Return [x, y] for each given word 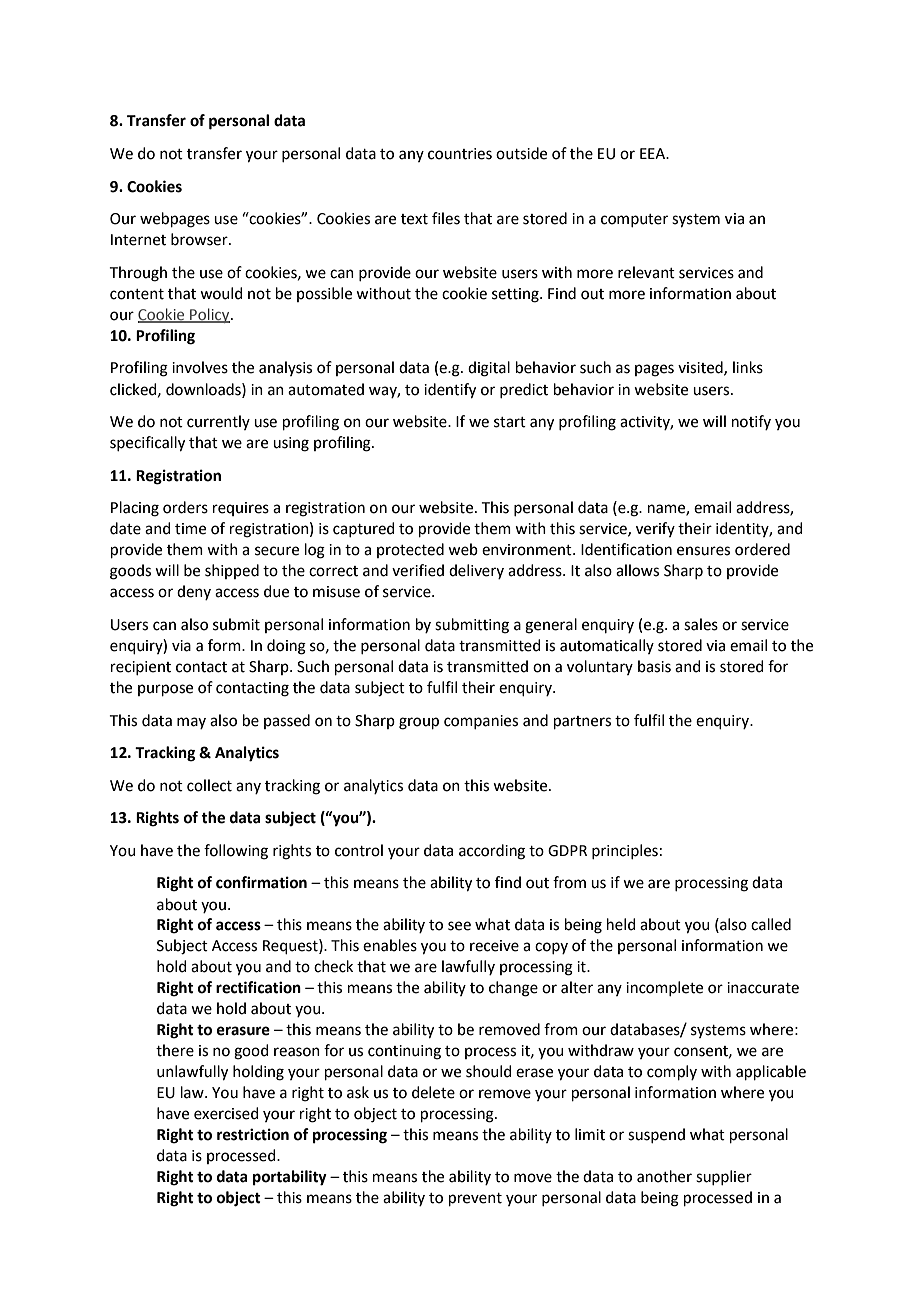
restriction [253, 1134]
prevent [475, 1199]
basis [654, 666]
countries [460, 154]
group [419, 723]
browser [200, 239]
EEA [654, 153]
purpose [165, 690]
